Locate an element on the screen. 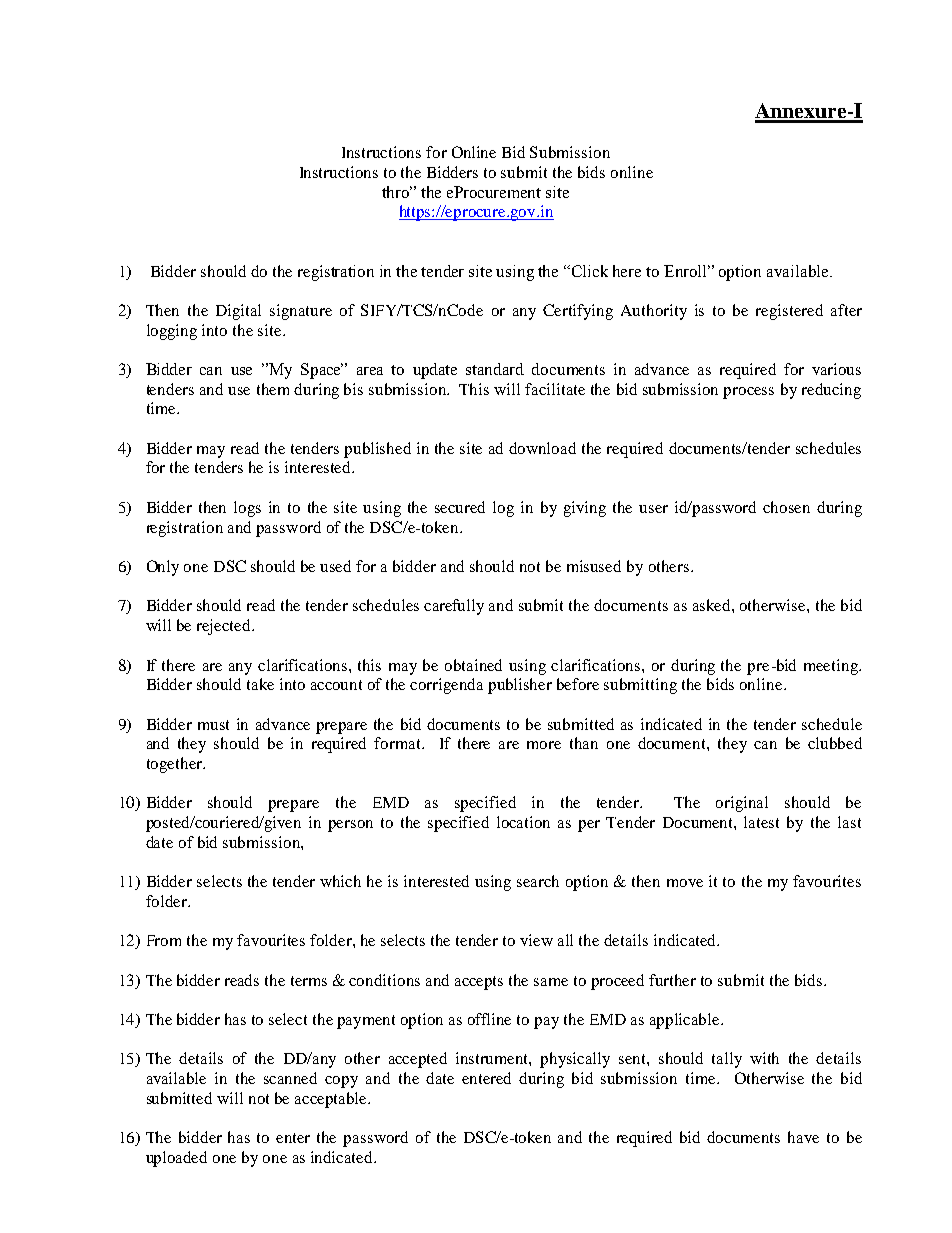 The width and height of the screenshot is (952, 1233). Digital is located at coordinates (238, 312).
